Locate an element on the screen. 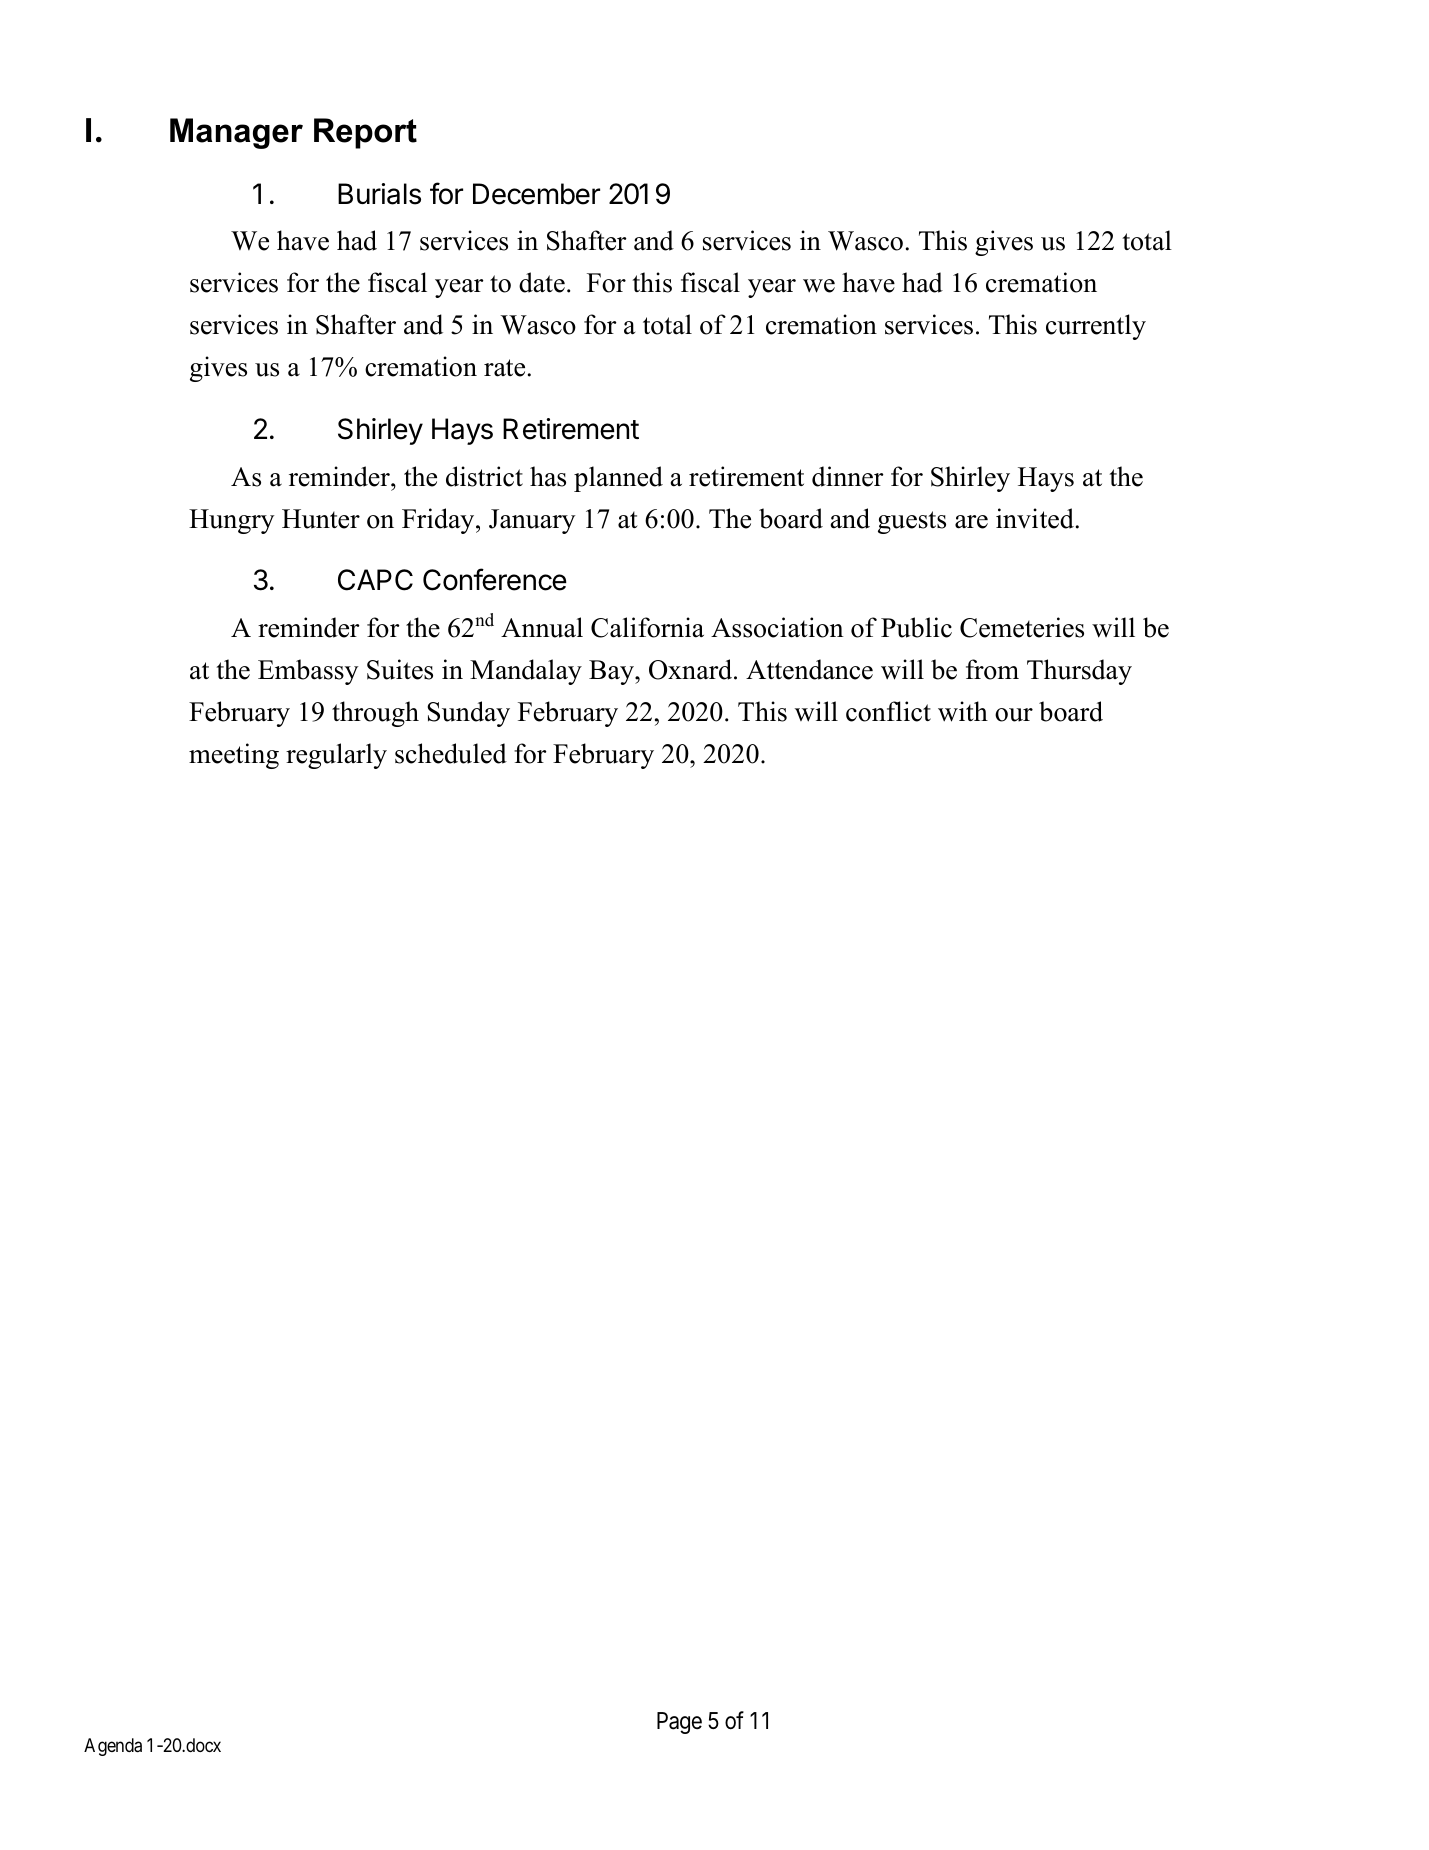 The width and height of the screenshot is (1429, 1850). Agenda is located at coordinates (113, 1747).
